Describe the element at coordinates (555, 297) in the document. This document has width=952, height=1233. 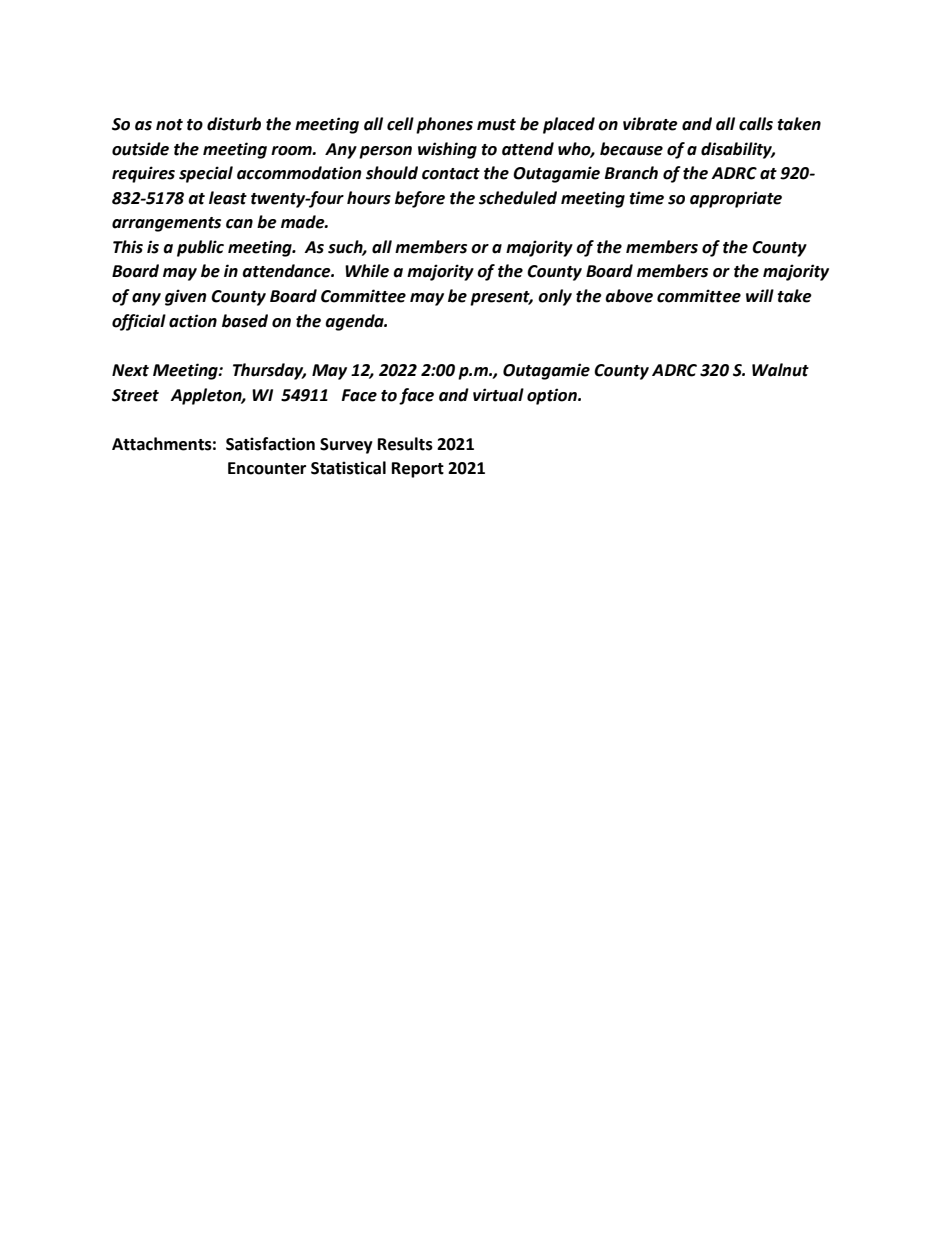
I see `only` at that location.
